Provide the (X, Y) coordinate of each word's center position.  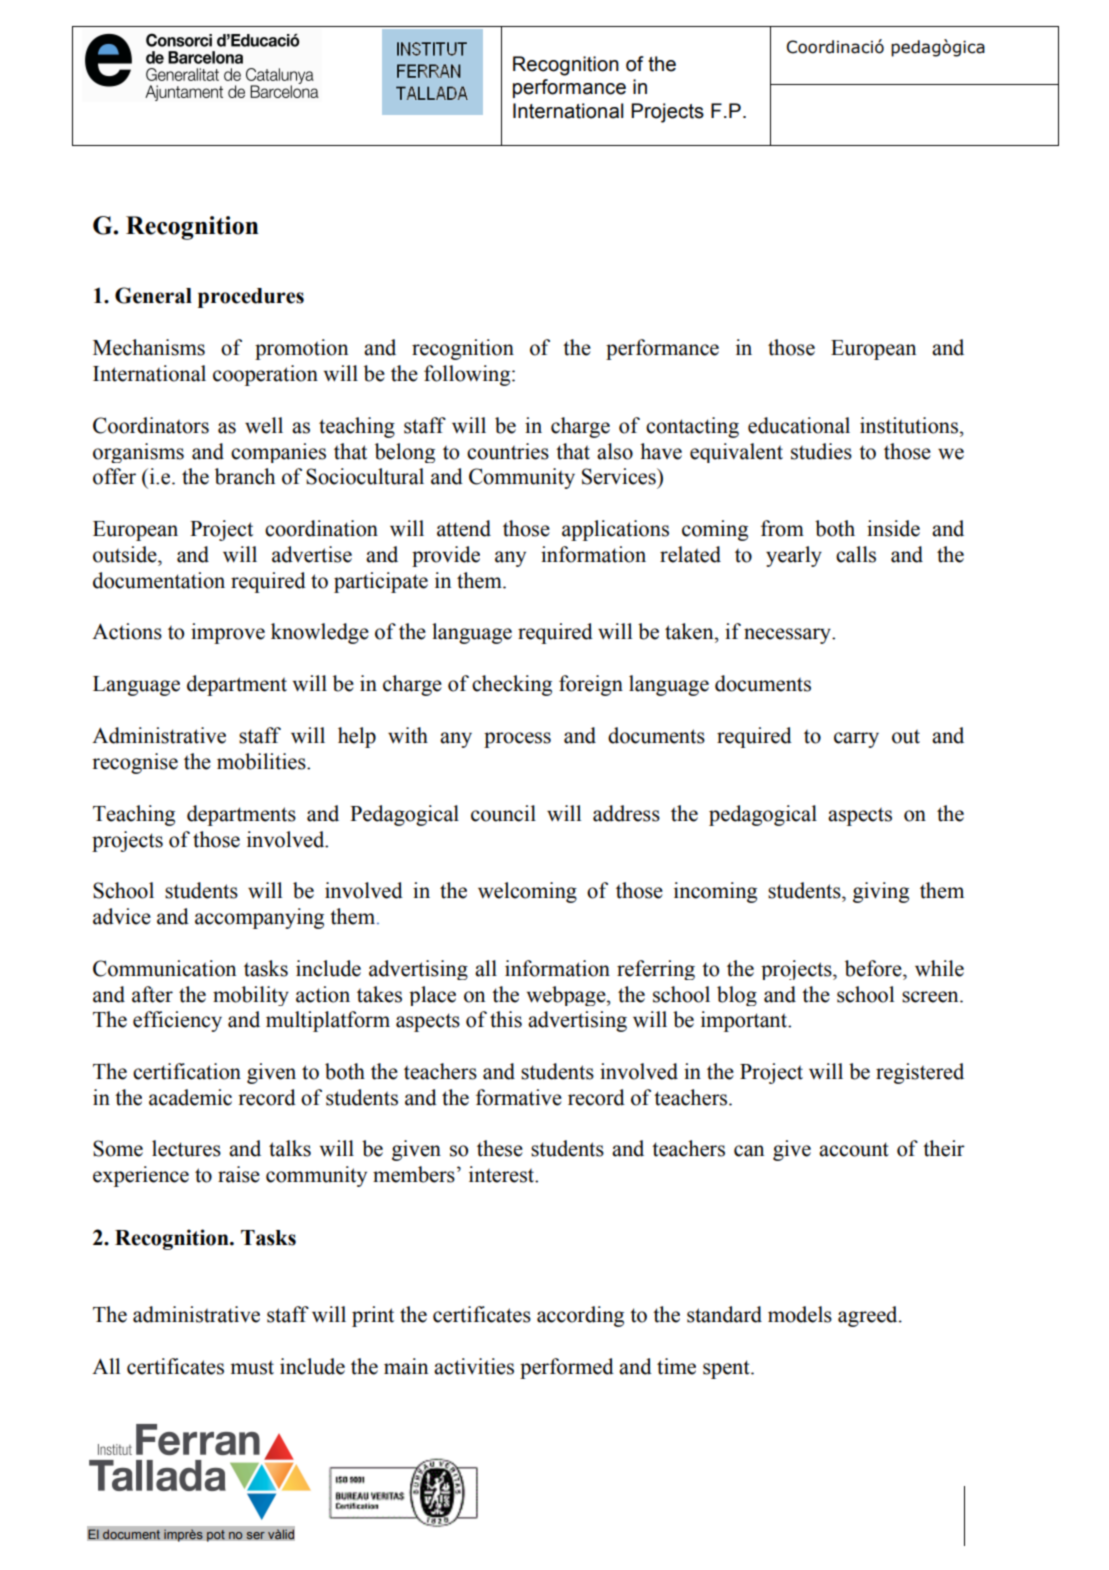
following (468, 375)
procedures (251, 298)
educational (799, 425)
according (580, 1316)
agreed (869, 1316)
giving (881, 892)
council (503, 813)
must (252, 1368)
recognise (135, 763)
